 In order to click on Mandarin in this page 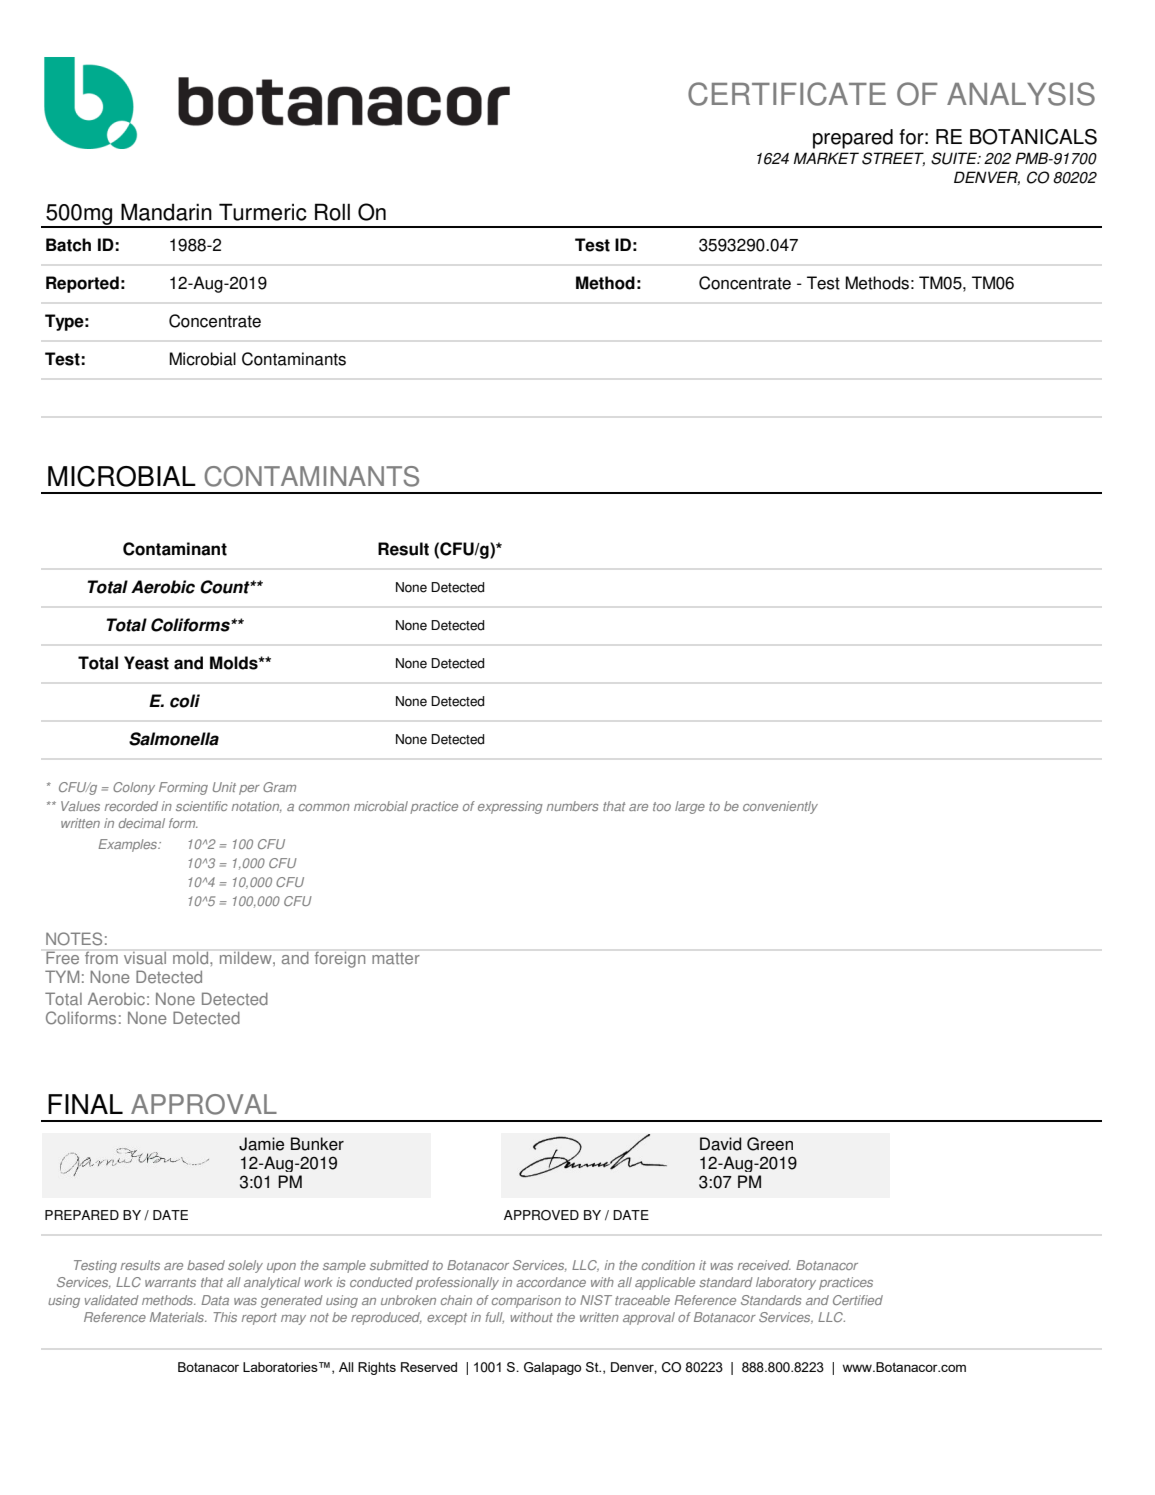, I will do `click(166, 212)`.
